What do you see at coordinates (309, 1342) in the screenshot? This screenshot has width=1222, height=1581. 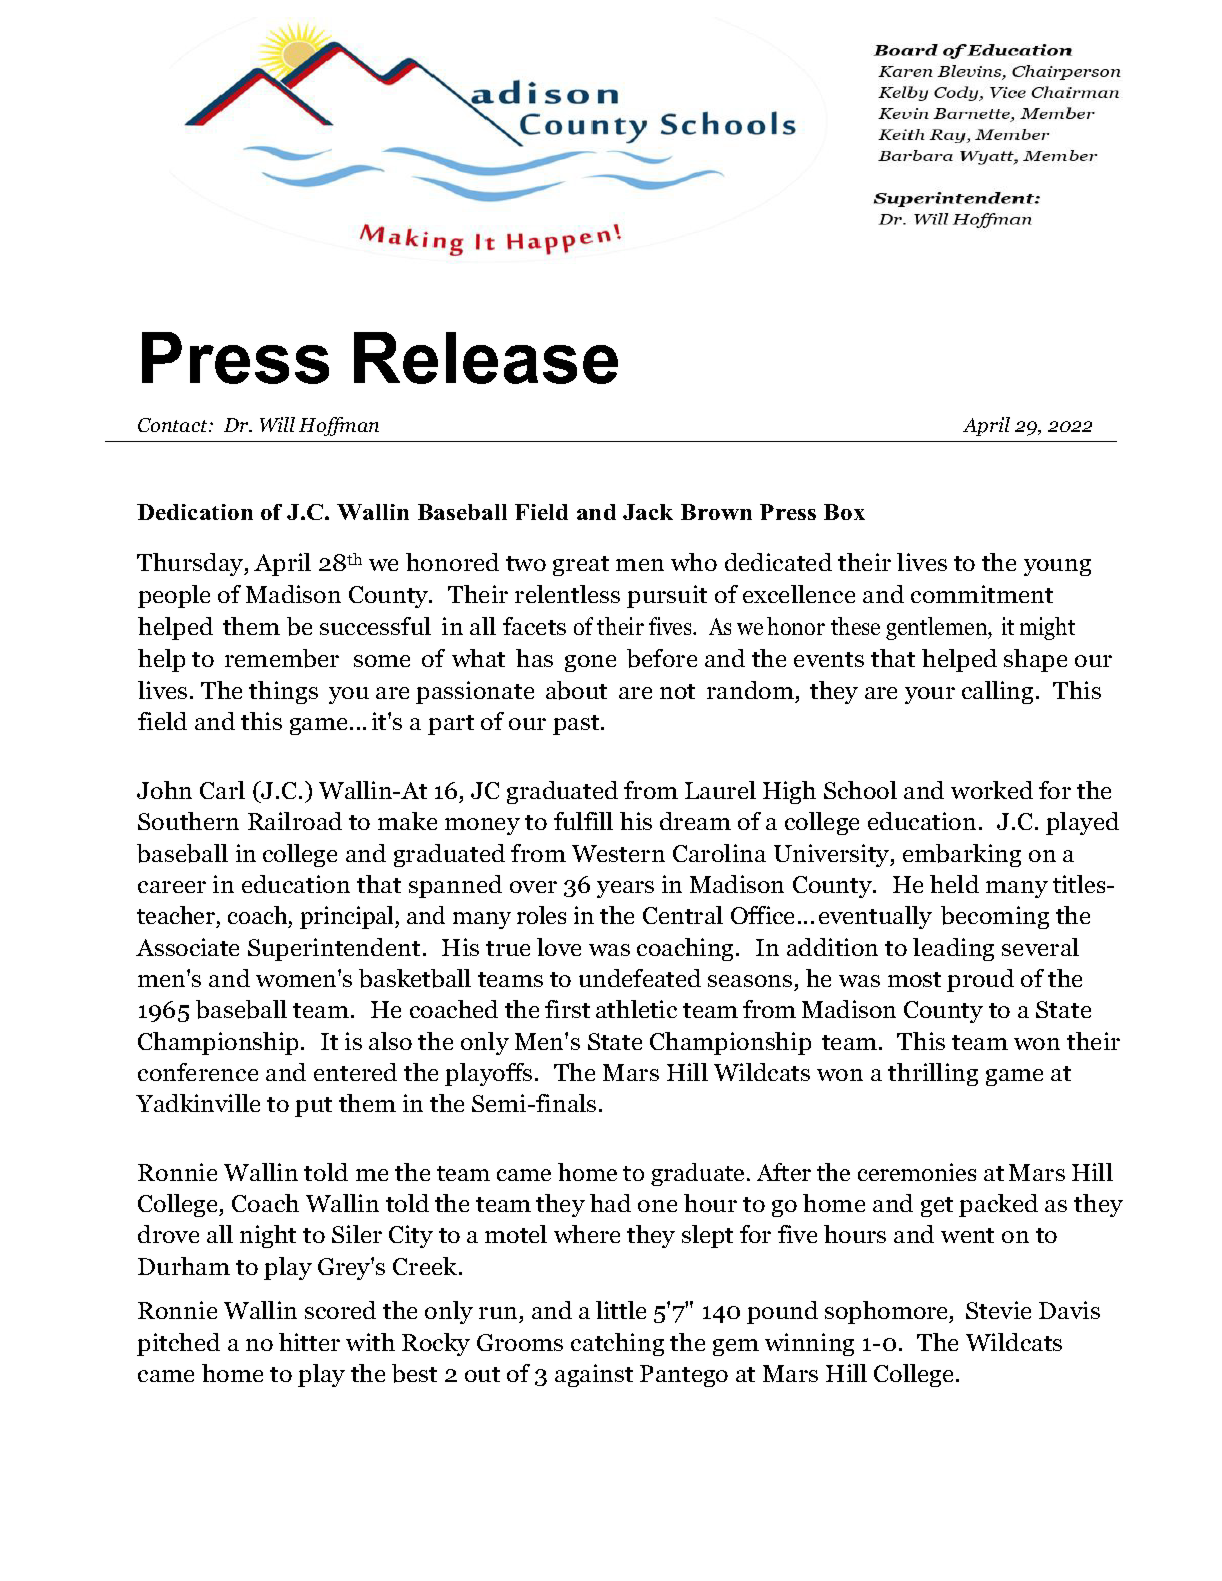 I see `hitter` at bounding box center [309, 1342].
